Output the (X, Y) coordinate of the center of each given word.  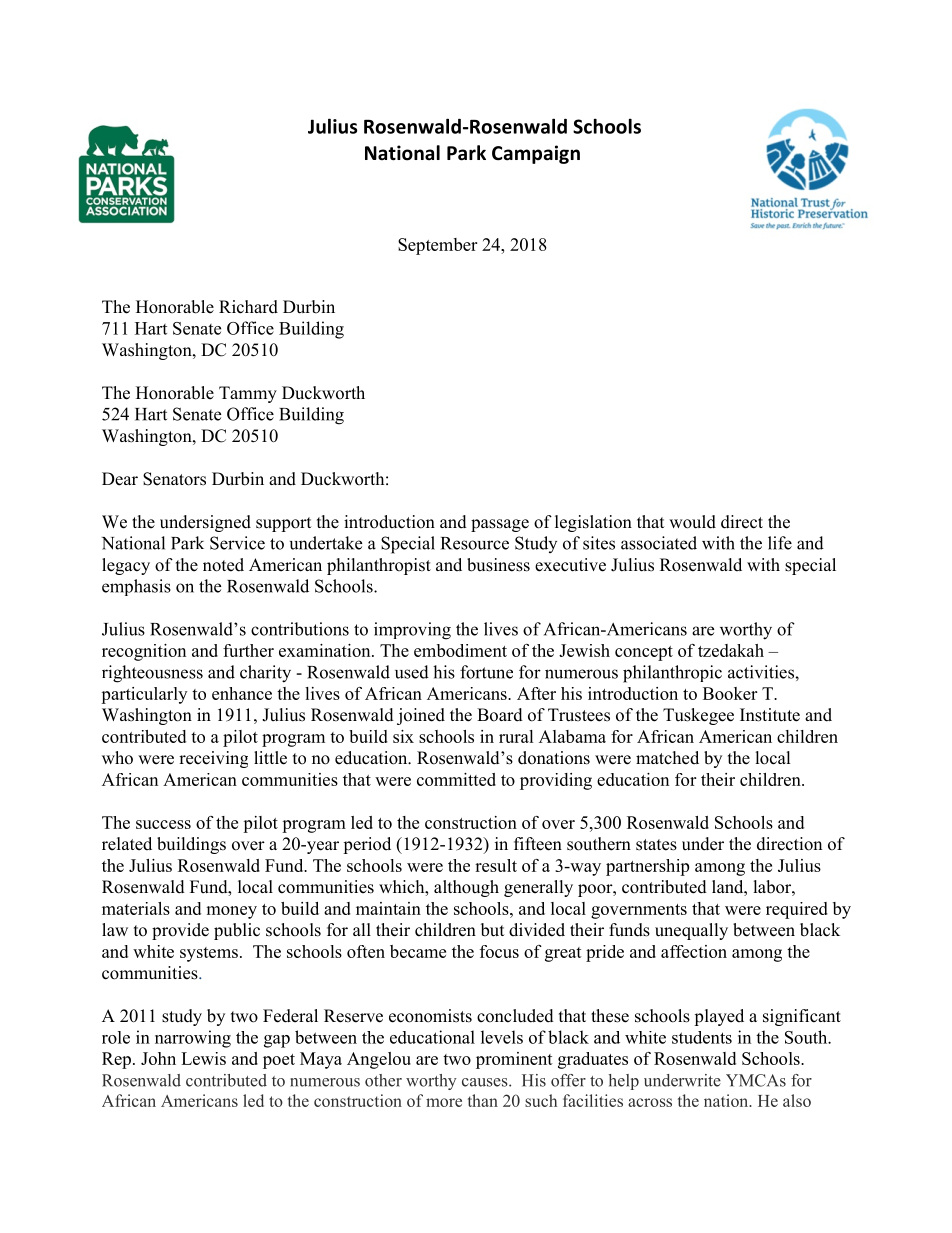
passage (500, 525)
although (466, 888)
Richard (248, 307)
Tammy (248, 394)
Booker (730, 693)
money (231, 912)
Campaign (536, 154)
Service (237, 543)
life (780, 543)
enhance (242, 693)
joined (421, 716)
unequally (691, 931)
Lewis (203, 1058)
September (437, 246)
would (692, 522)
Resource (475, 543)
